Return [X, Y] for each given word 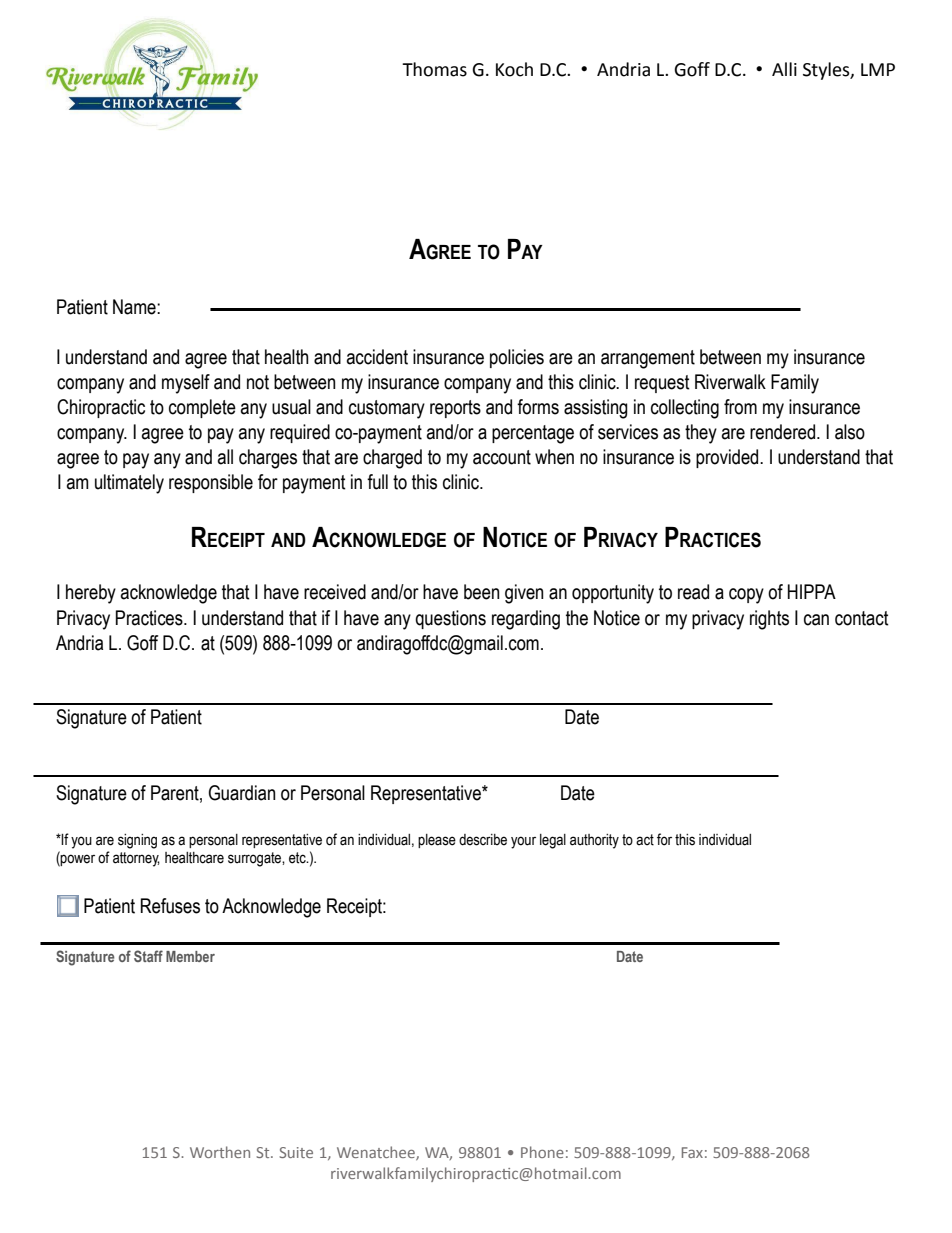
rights [769, 620]
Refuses [170, 906]
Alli [784, 69]
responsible [211, 483]
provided [728, 458]
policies [517, 358]
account [502, 457]
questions [450, 619]
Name [135, 307]
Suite [296, 1152]
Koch [514, 69]
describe [483, 840]
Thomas [434, 69]
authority [594, 841]
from [740, 407]
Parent [176, 793]
